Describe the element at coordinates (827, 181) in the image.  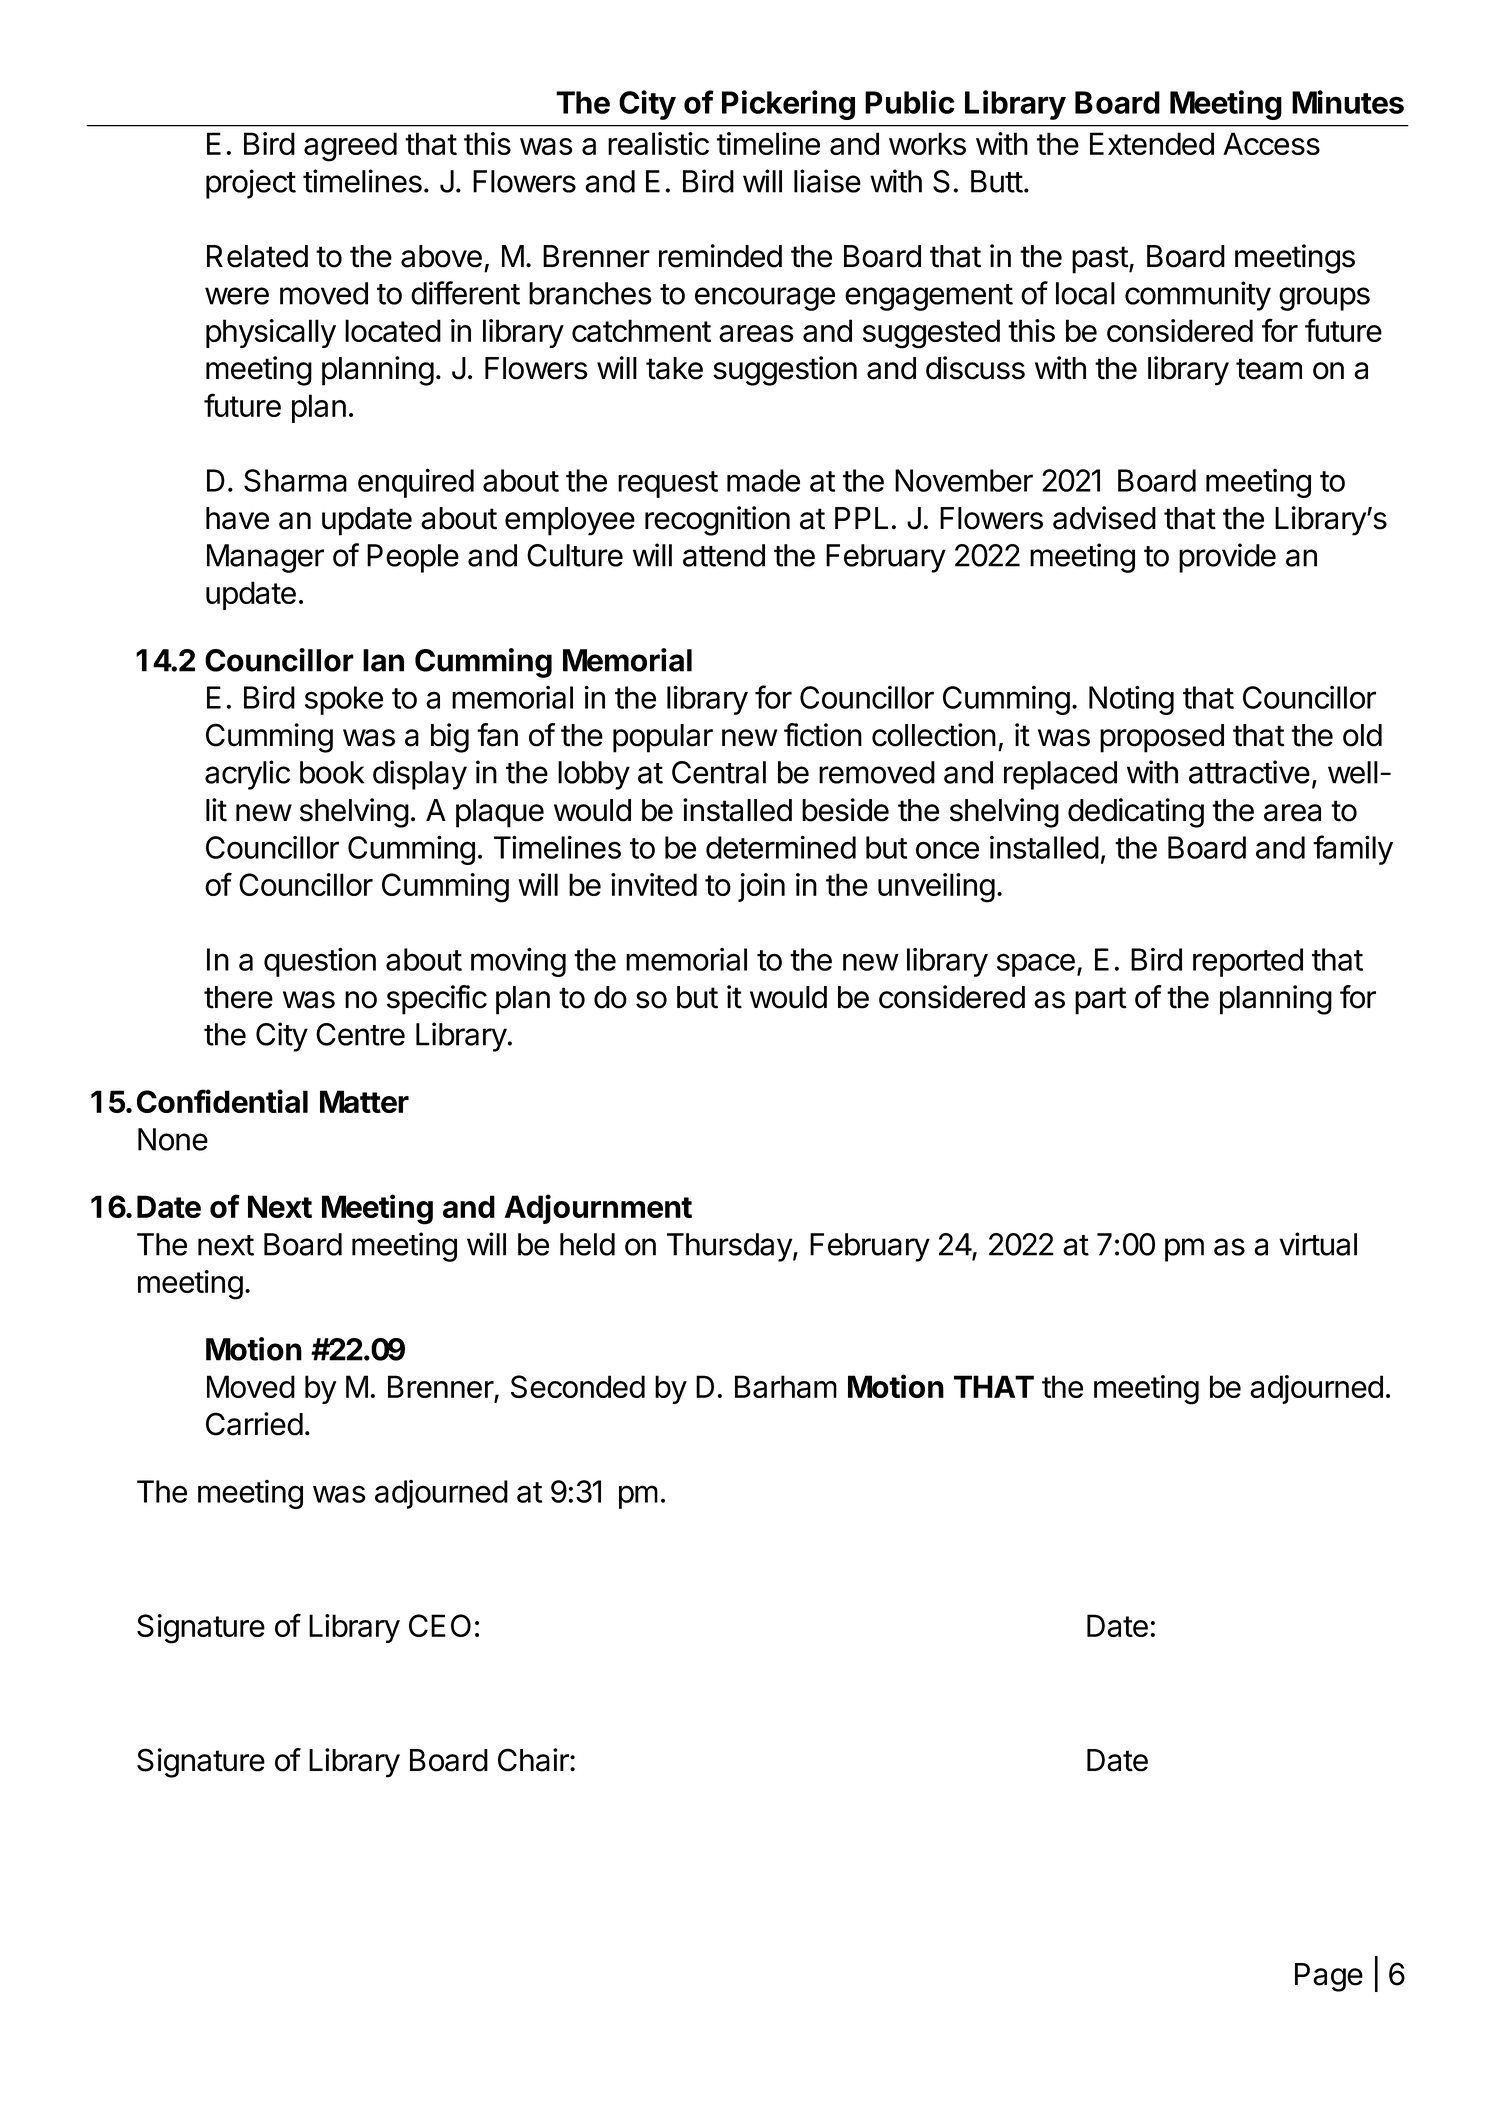
I see `liaise` at that location.
